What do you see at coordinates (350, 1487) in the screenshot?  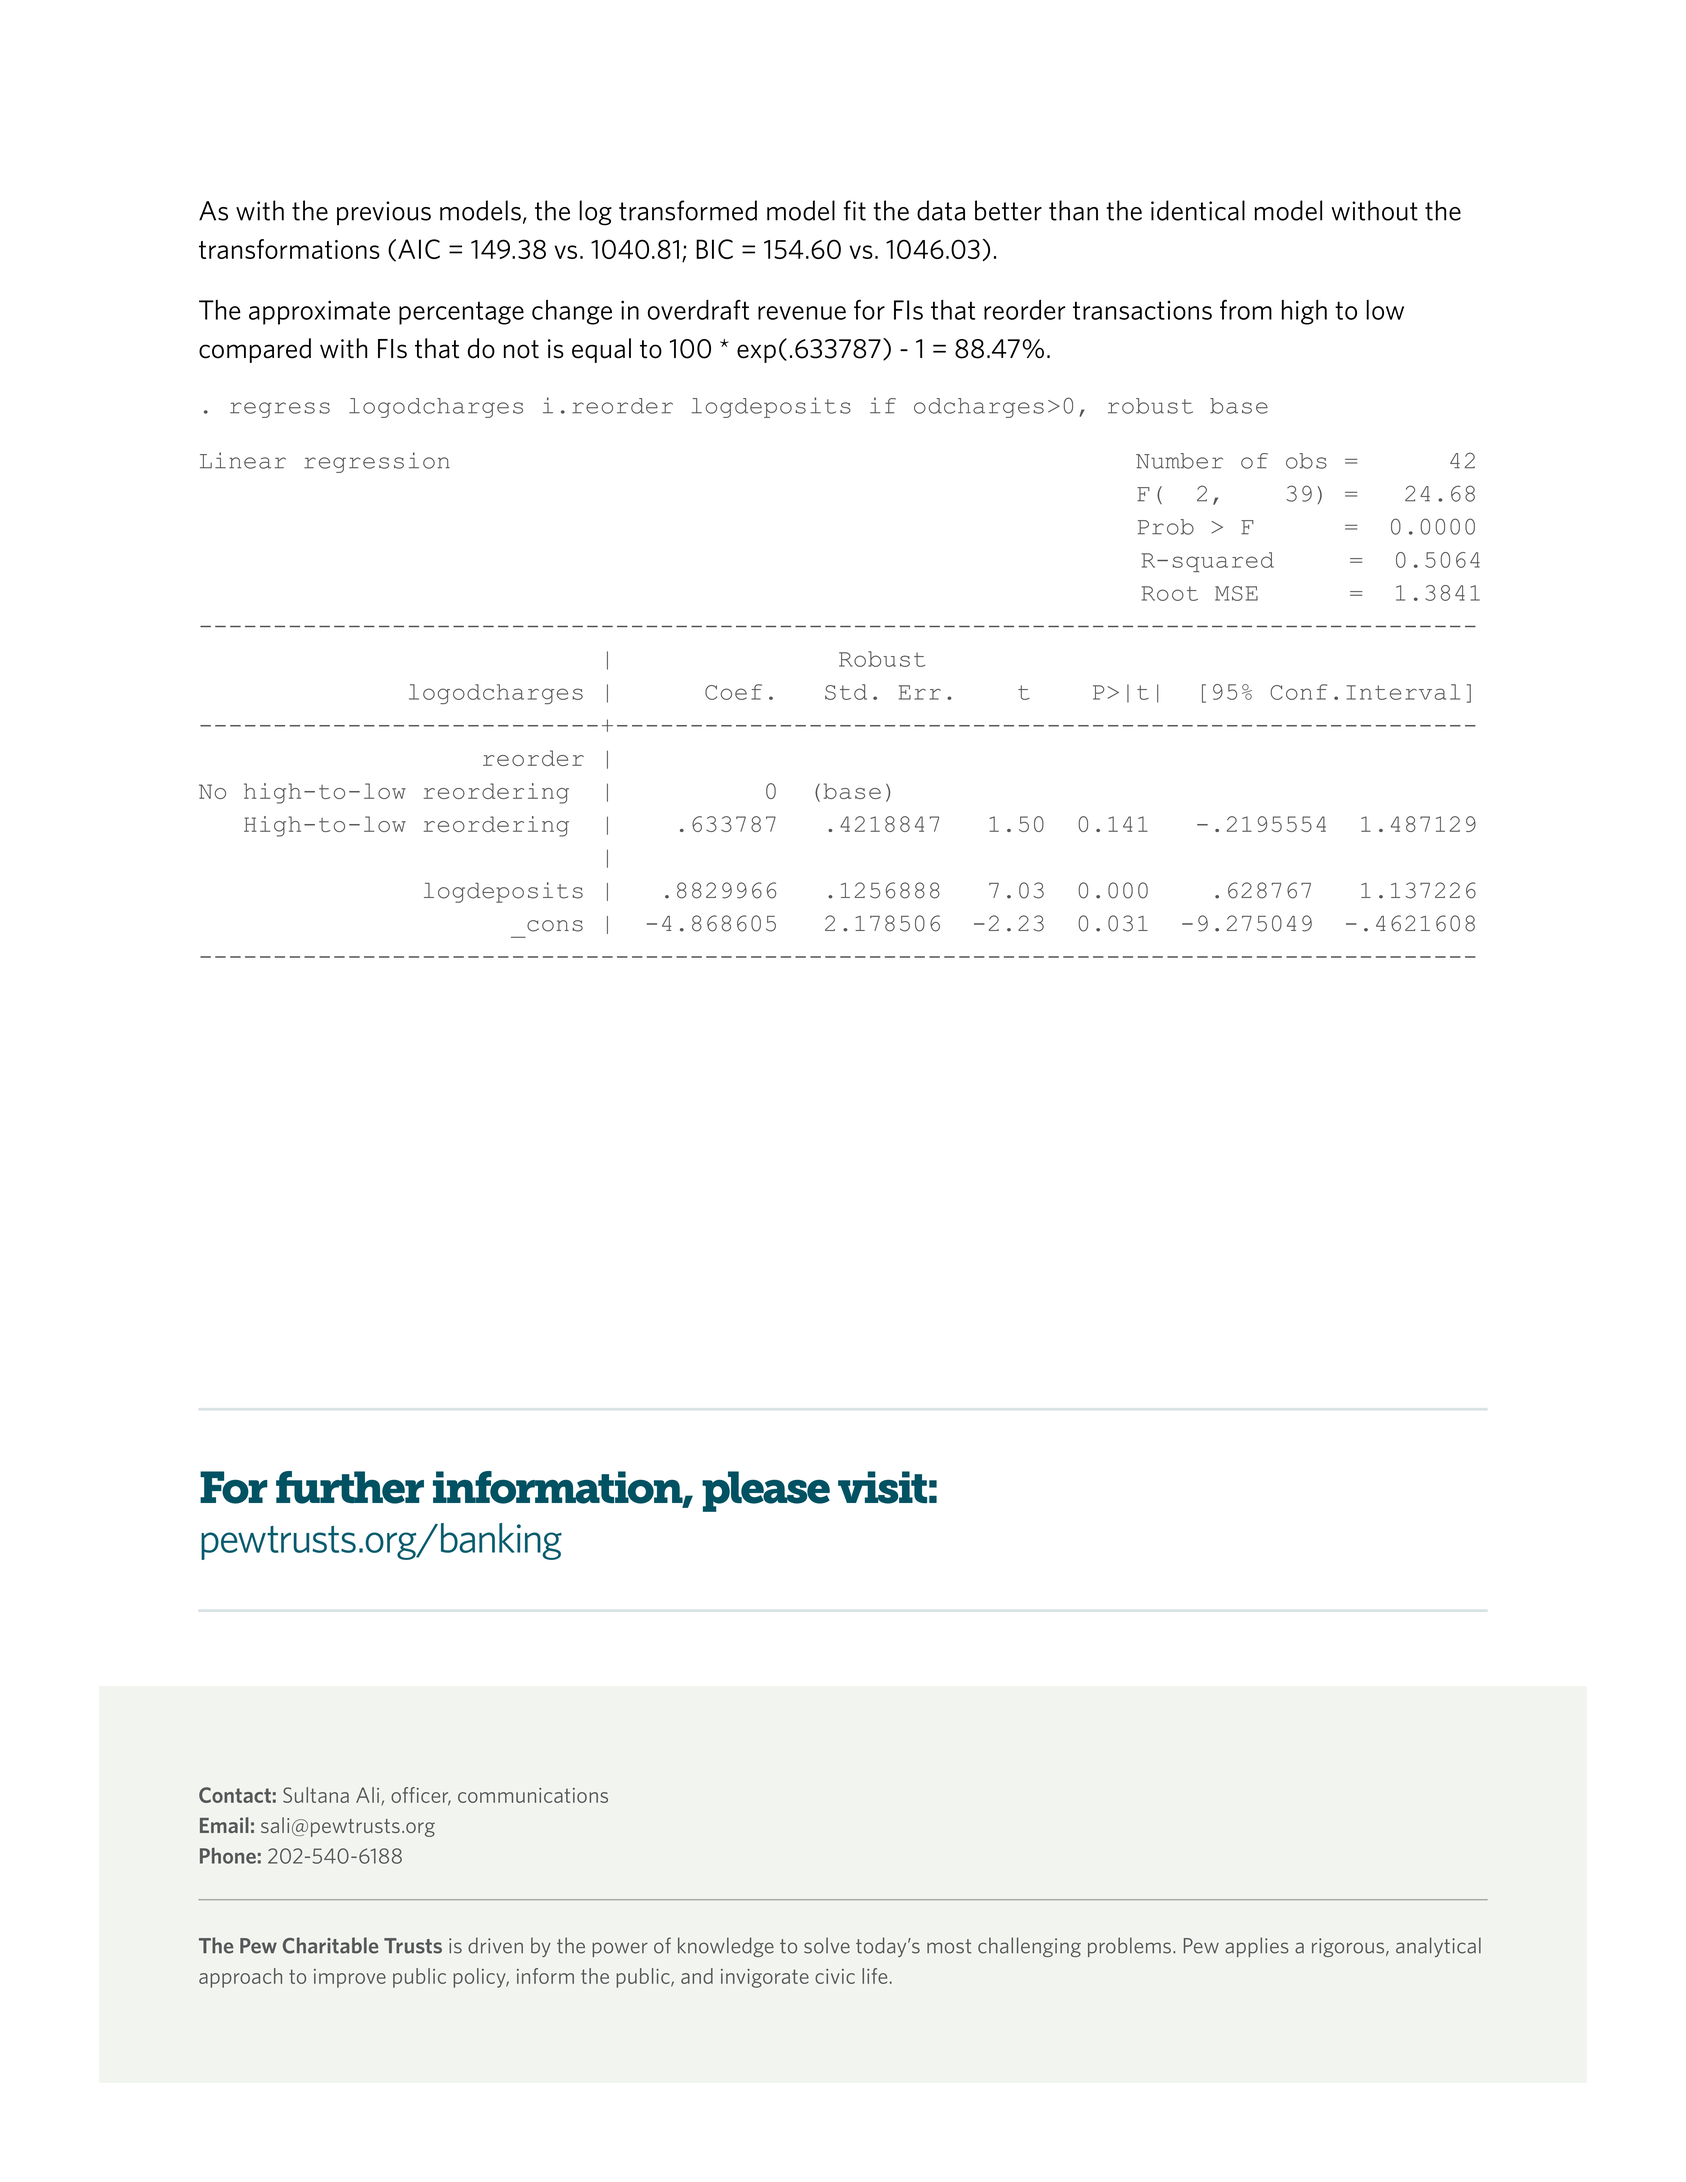 I see `further` at bounding box center [350, 1487].
